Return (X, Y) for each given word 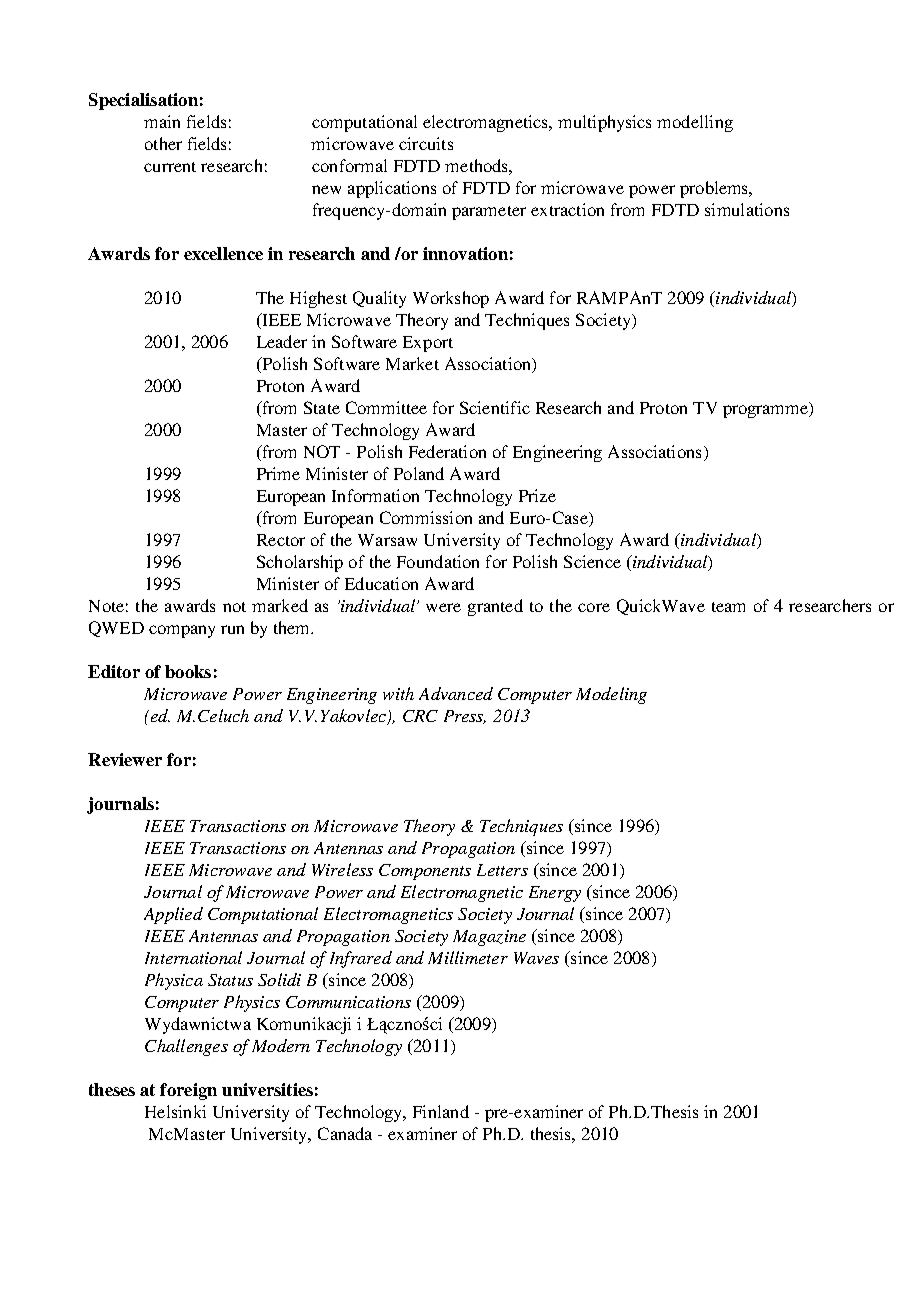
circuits (426, 143)
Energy (555, 894)
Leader (282, 341)
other (163, 143)
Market (412, 363)
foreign (188, 1091)
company (182, 631)
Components (425, 872)
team (728, 607)
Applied (173, 915)
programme (766, 411)
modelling (695, 123)
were (443, 607)
